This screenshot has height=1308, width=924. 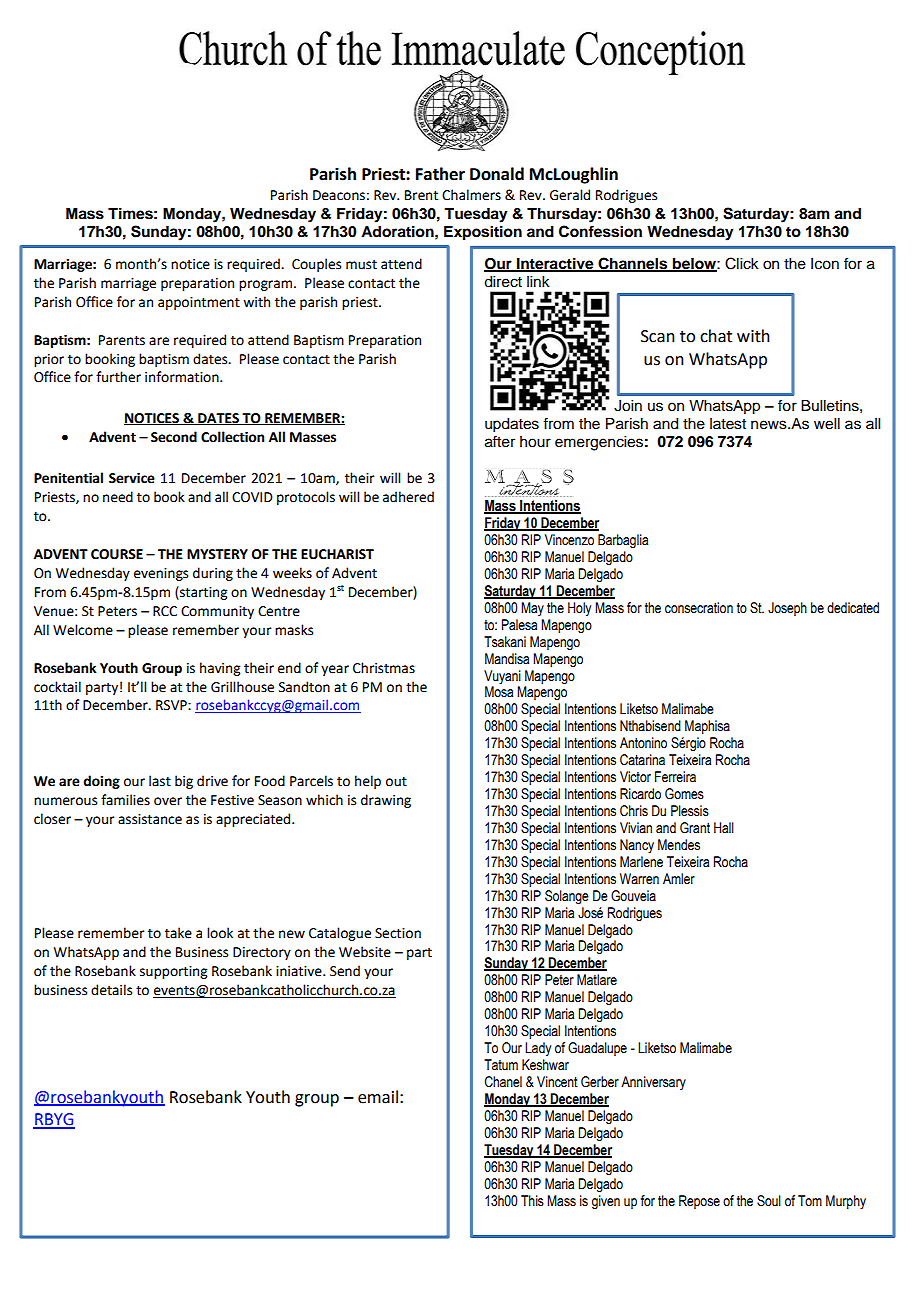 I want to click on Joseph, so click(x=787, y=609).
